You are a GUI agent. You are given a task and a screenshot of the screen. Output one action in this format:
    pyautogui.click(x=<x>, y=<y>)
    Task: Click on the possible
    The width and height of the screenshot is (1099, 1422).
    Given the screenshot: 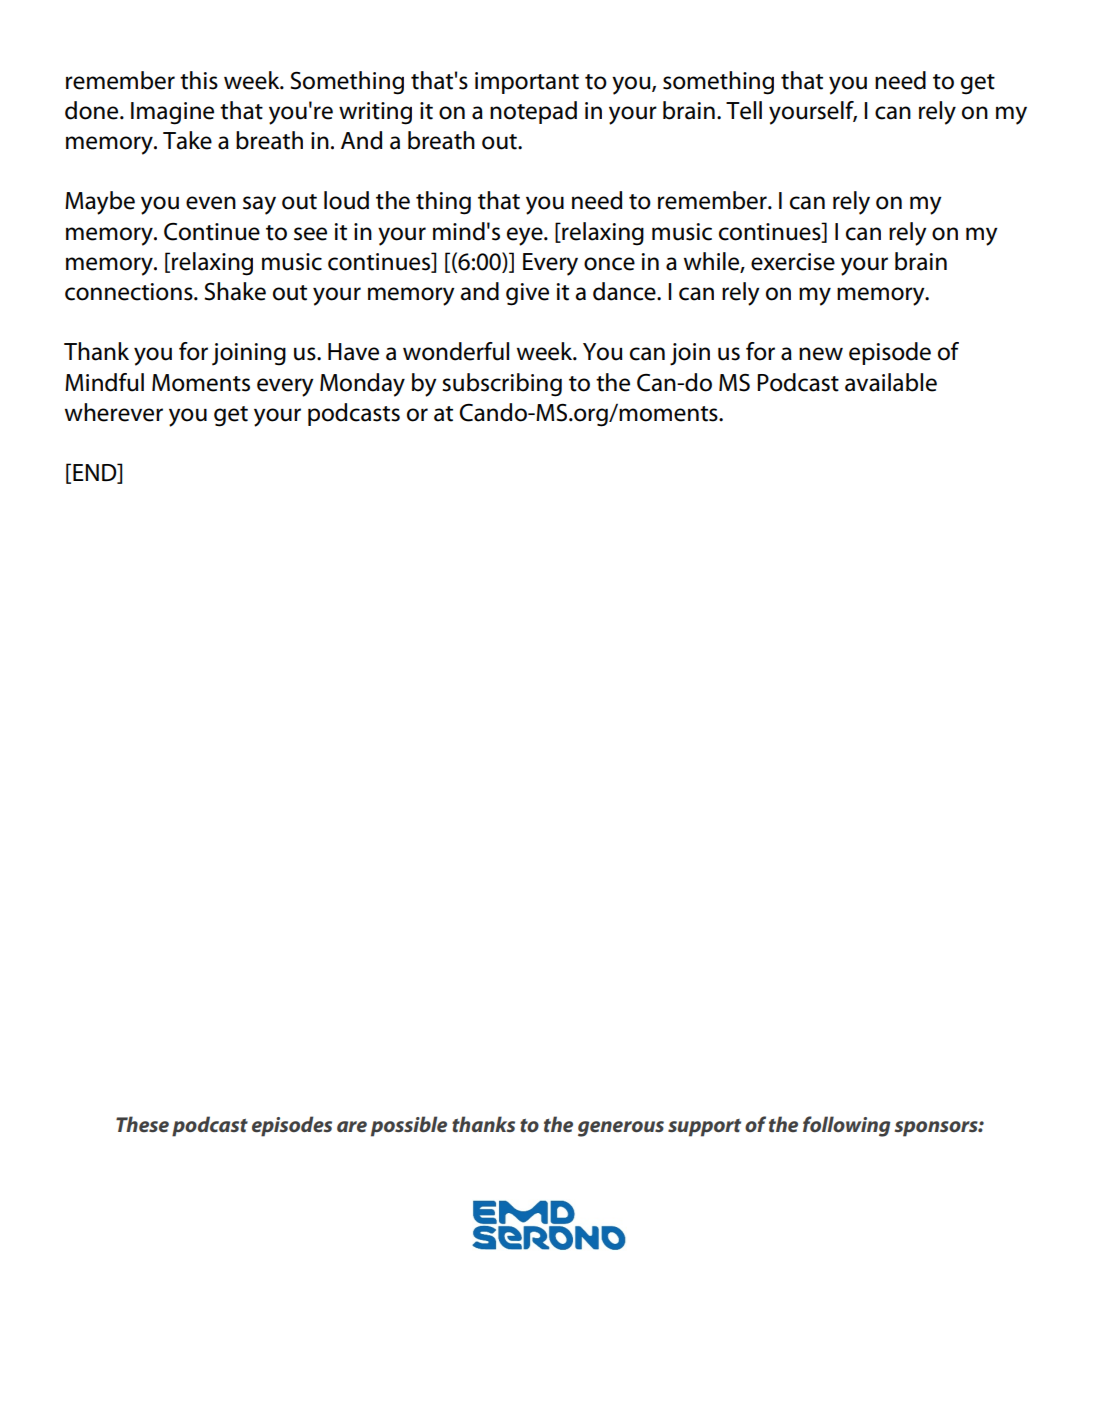 What is the action you would take?
    pyautogui.click(x=409, y=1126)
